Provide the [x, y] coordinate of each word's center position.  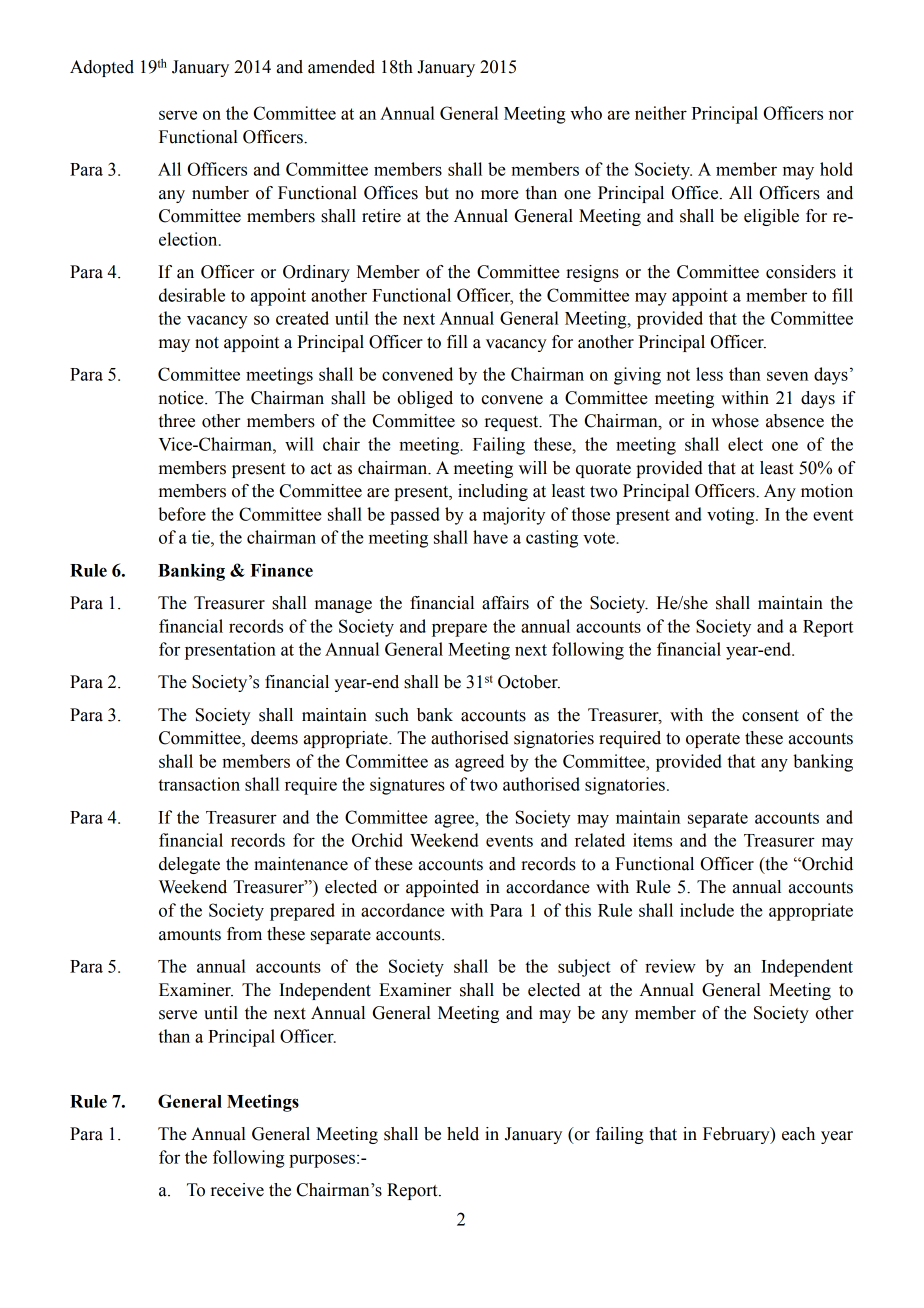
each [798, 1134]
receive [237, 1190]
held [463, 1134]
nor [841, 115]
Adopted [102, 68]
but [437, 193]
